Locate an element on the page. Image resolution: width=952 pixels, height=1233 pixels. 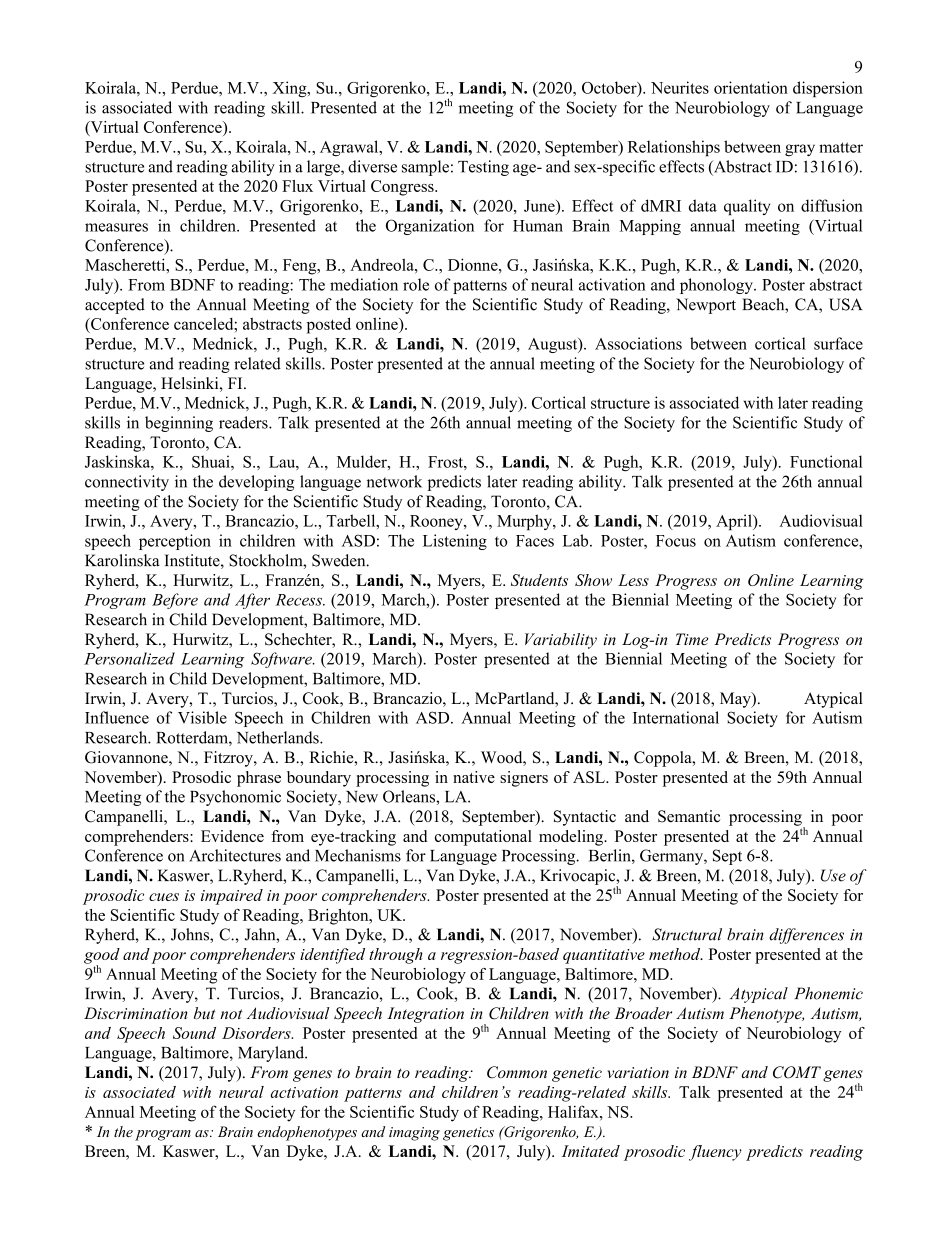
role is located at coordinates (416, 284).
